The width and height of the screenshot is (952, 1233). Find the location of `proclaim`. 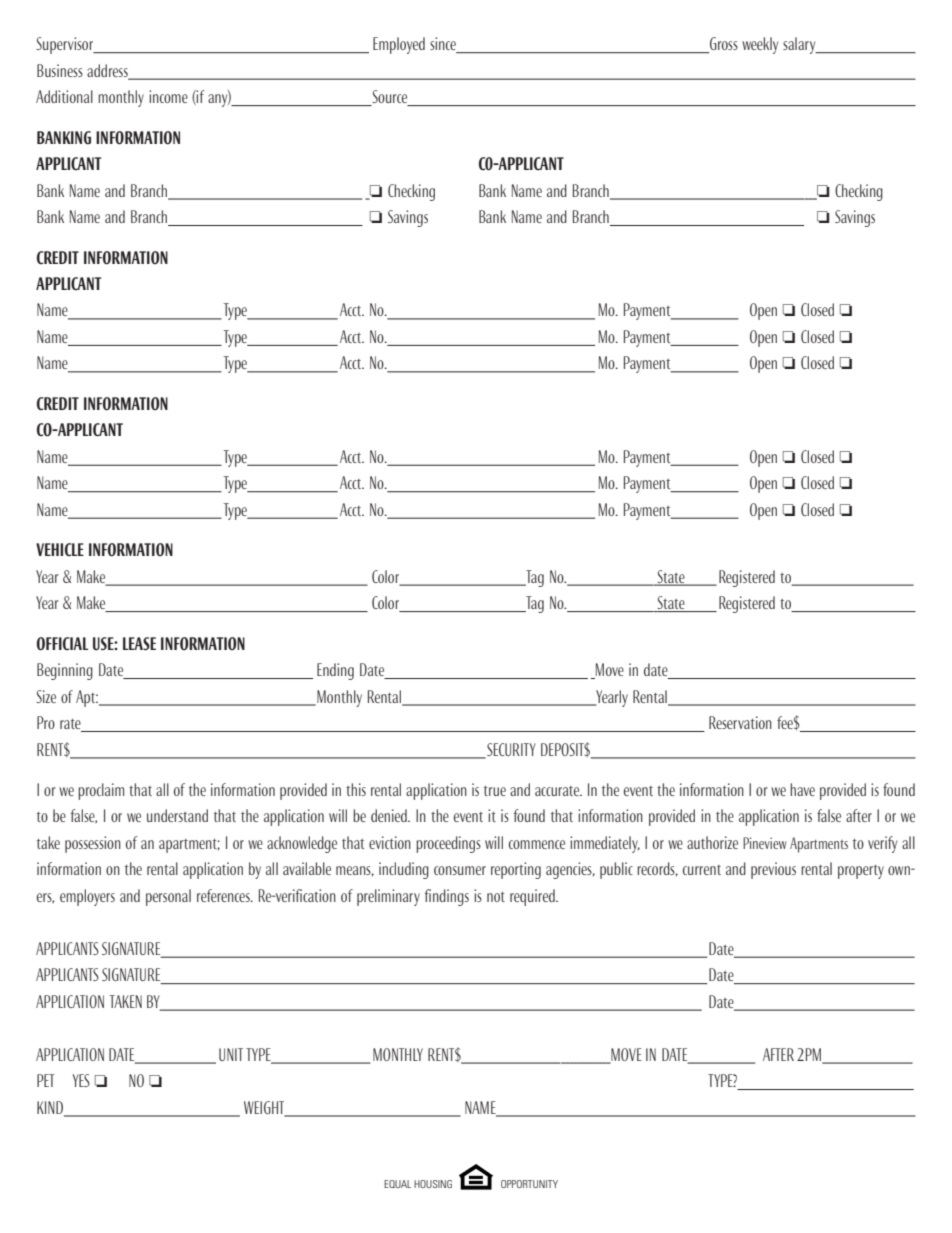

proclaim is located at coordinates (101, 791).
